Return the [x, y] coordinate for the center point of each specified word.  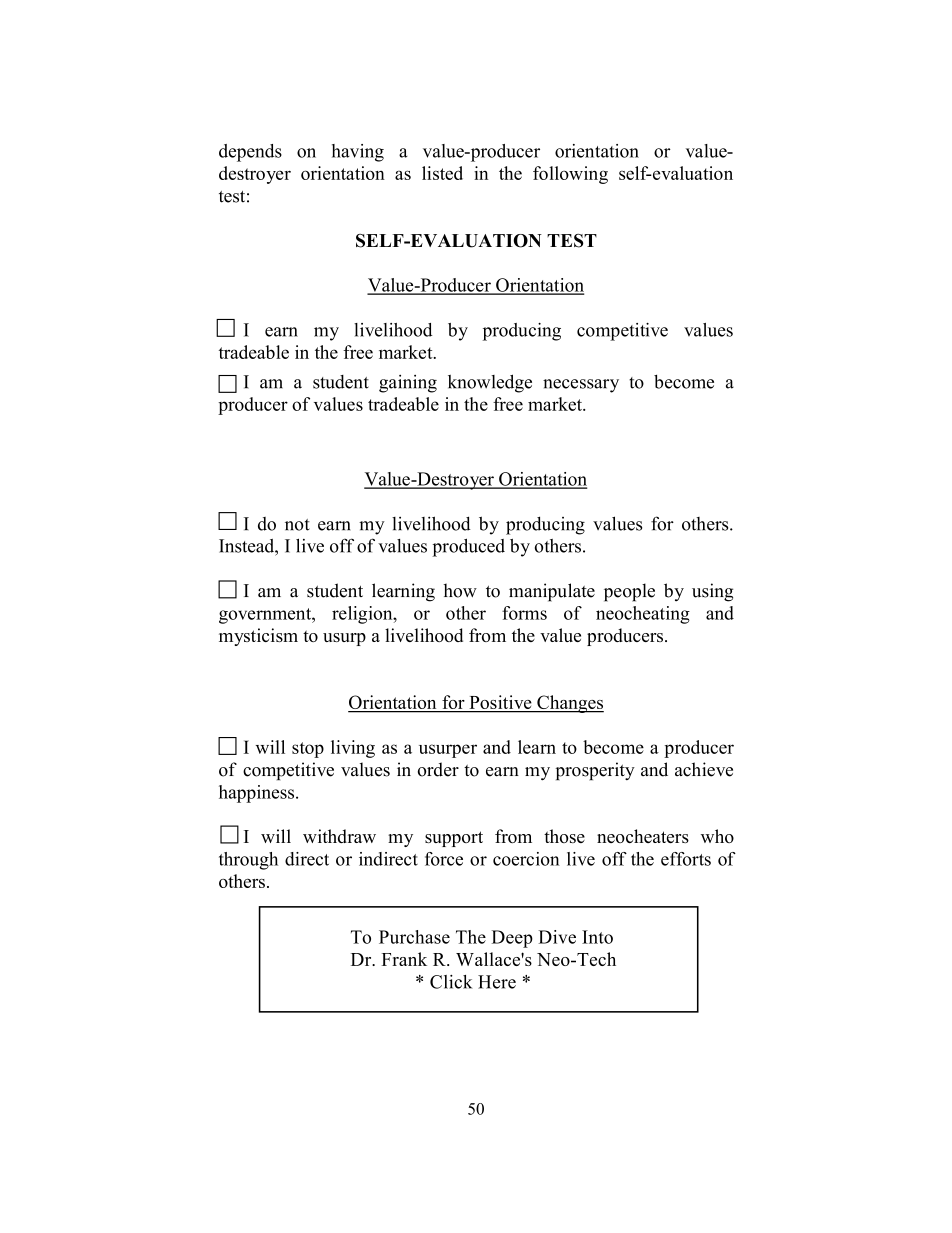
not [297, 525]
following [570, 175]
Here [497, 982]
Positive [500, 703]
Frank [404, 959]
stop [308, 750]
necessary [581, 386]
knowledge [490, 383]
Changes [569, 704]
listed [442, 173]
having [358, 153]
